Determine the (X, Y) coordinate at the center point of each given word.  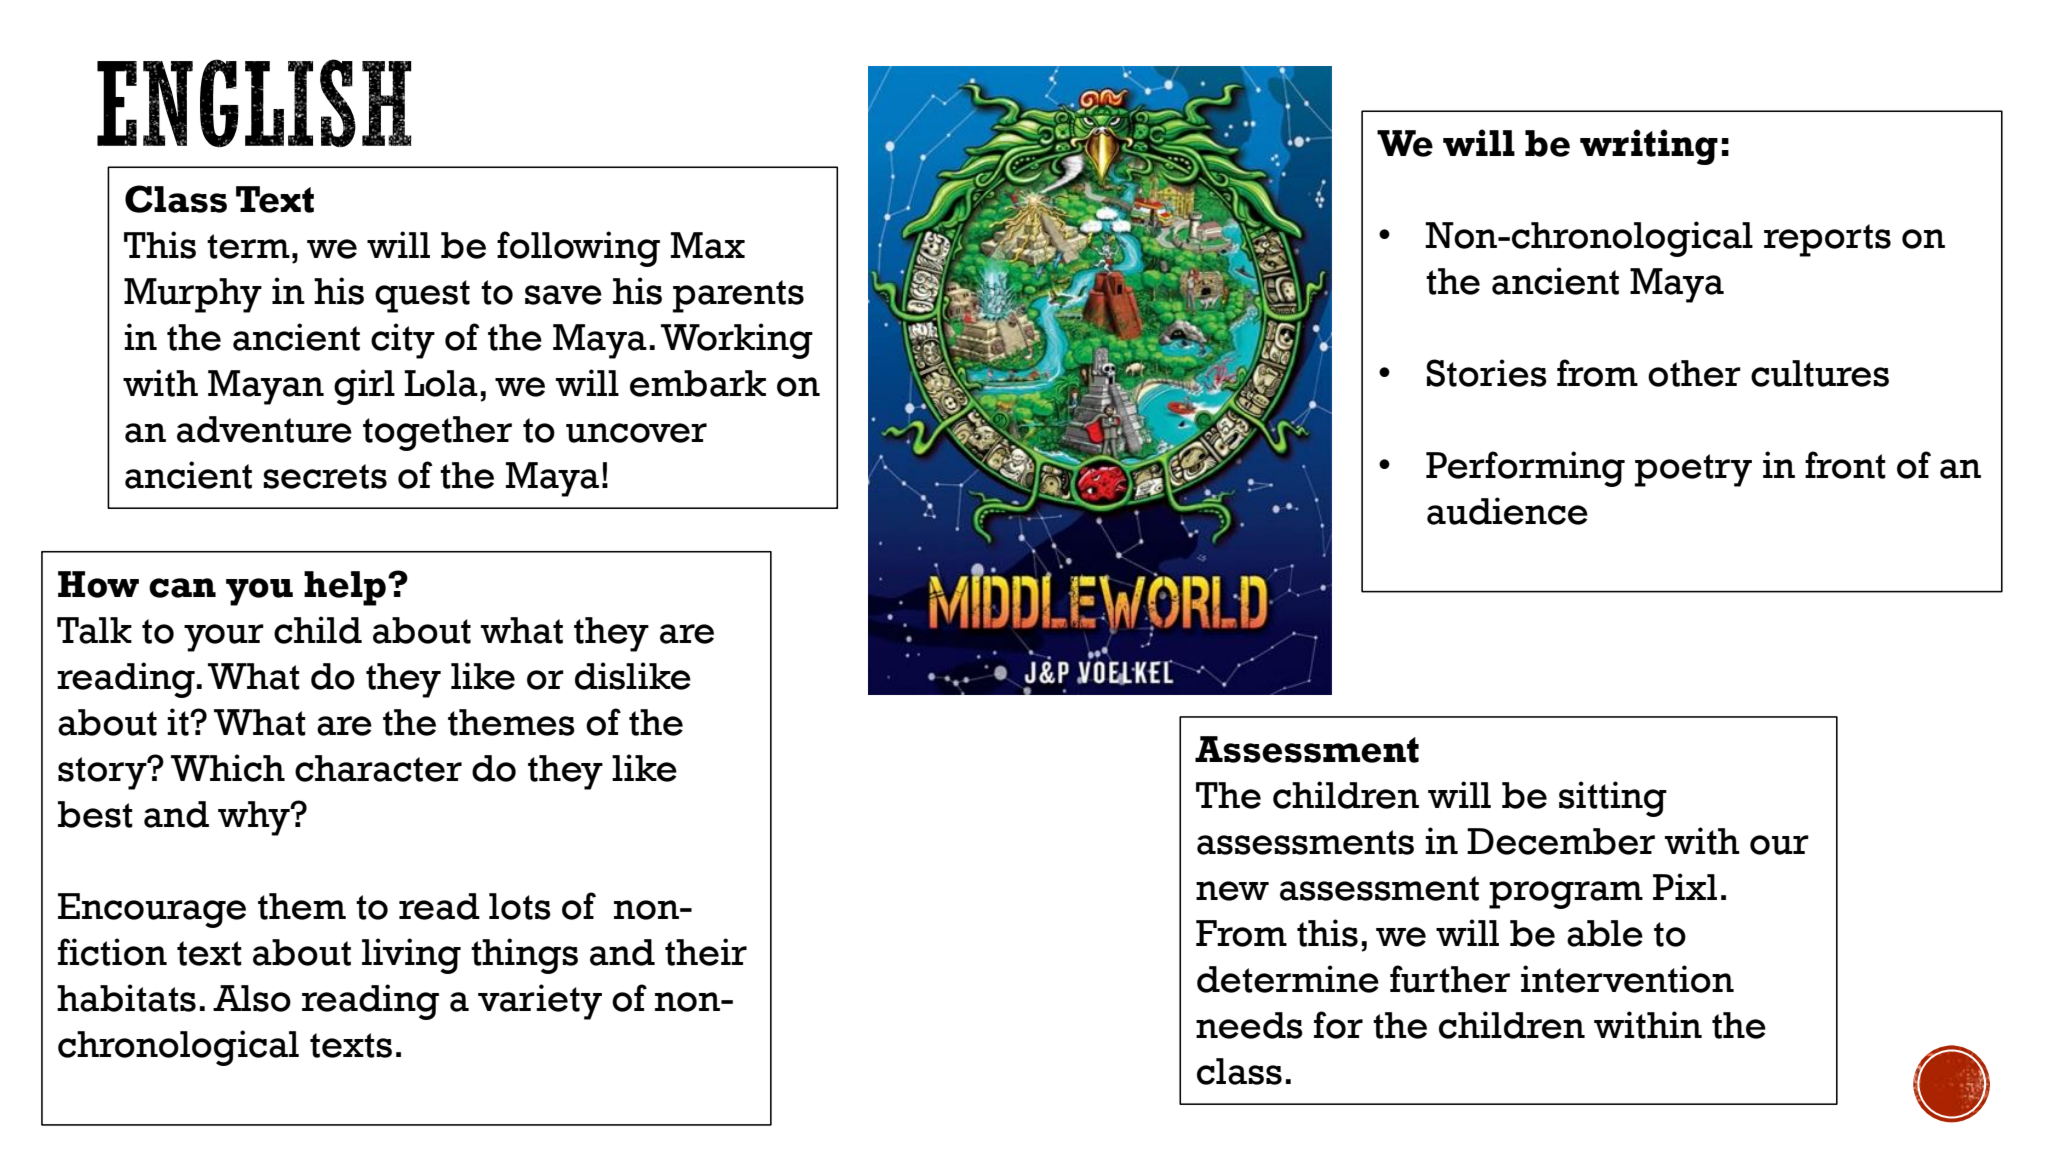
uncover (636, 433)
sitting (1613, 799)
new (1232, 891)
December (1561, 841)
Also (252, 998)
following (578, 249)
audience (1507, 511)
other (1694, 373)
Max (708, 245)
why (255, 818)
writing (1649, 147)
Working (737, 341)
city (403, 341)
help (345, 588)
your (224, 638)
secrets (325, 476)
